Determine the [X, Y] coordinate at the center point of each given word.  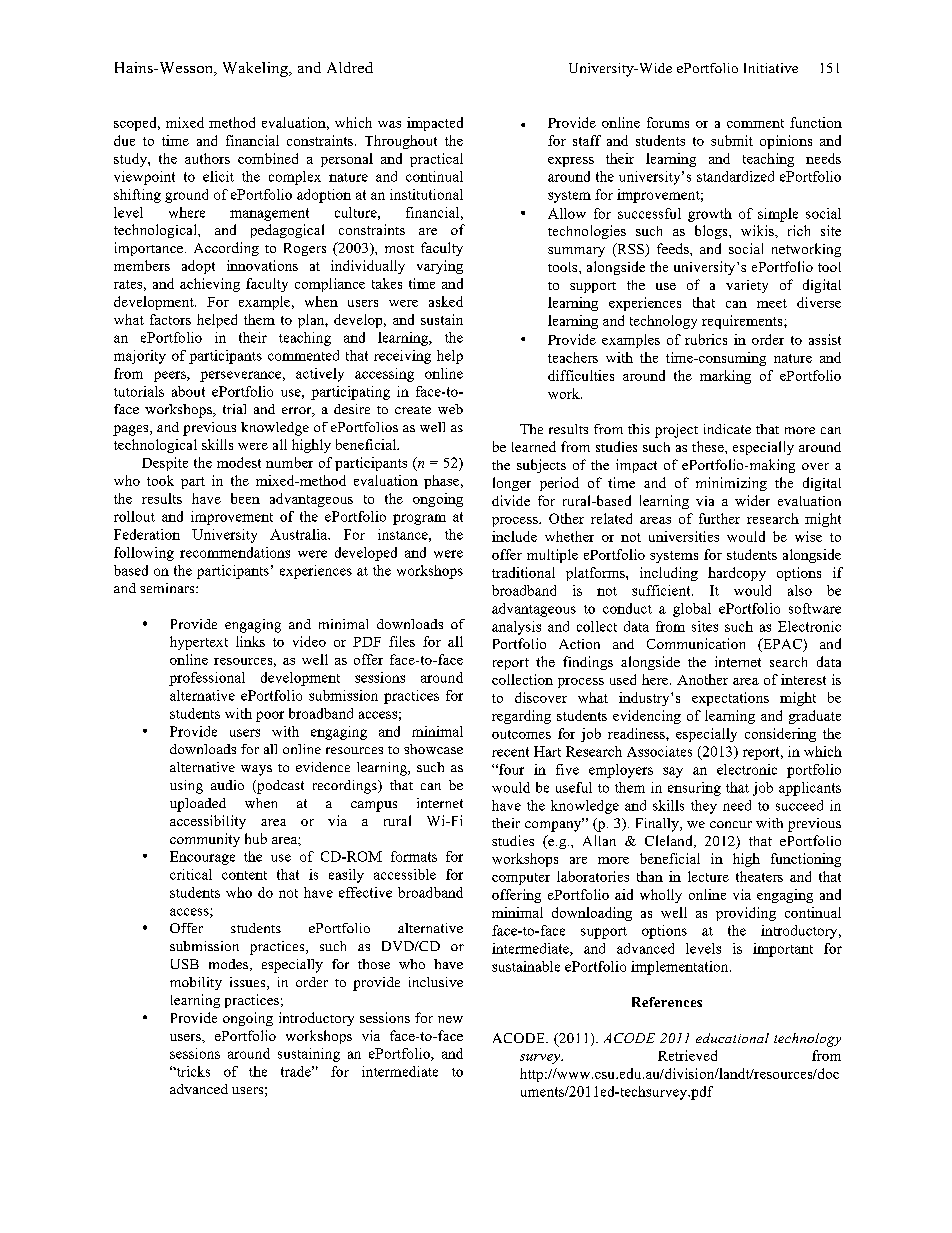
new [450, 1019]
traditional [523, 572]
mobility [196, 983]
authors [207, 158]
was [389, 124]
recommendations [235, 552]
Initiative [771, 68]
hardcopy [737, 574]
